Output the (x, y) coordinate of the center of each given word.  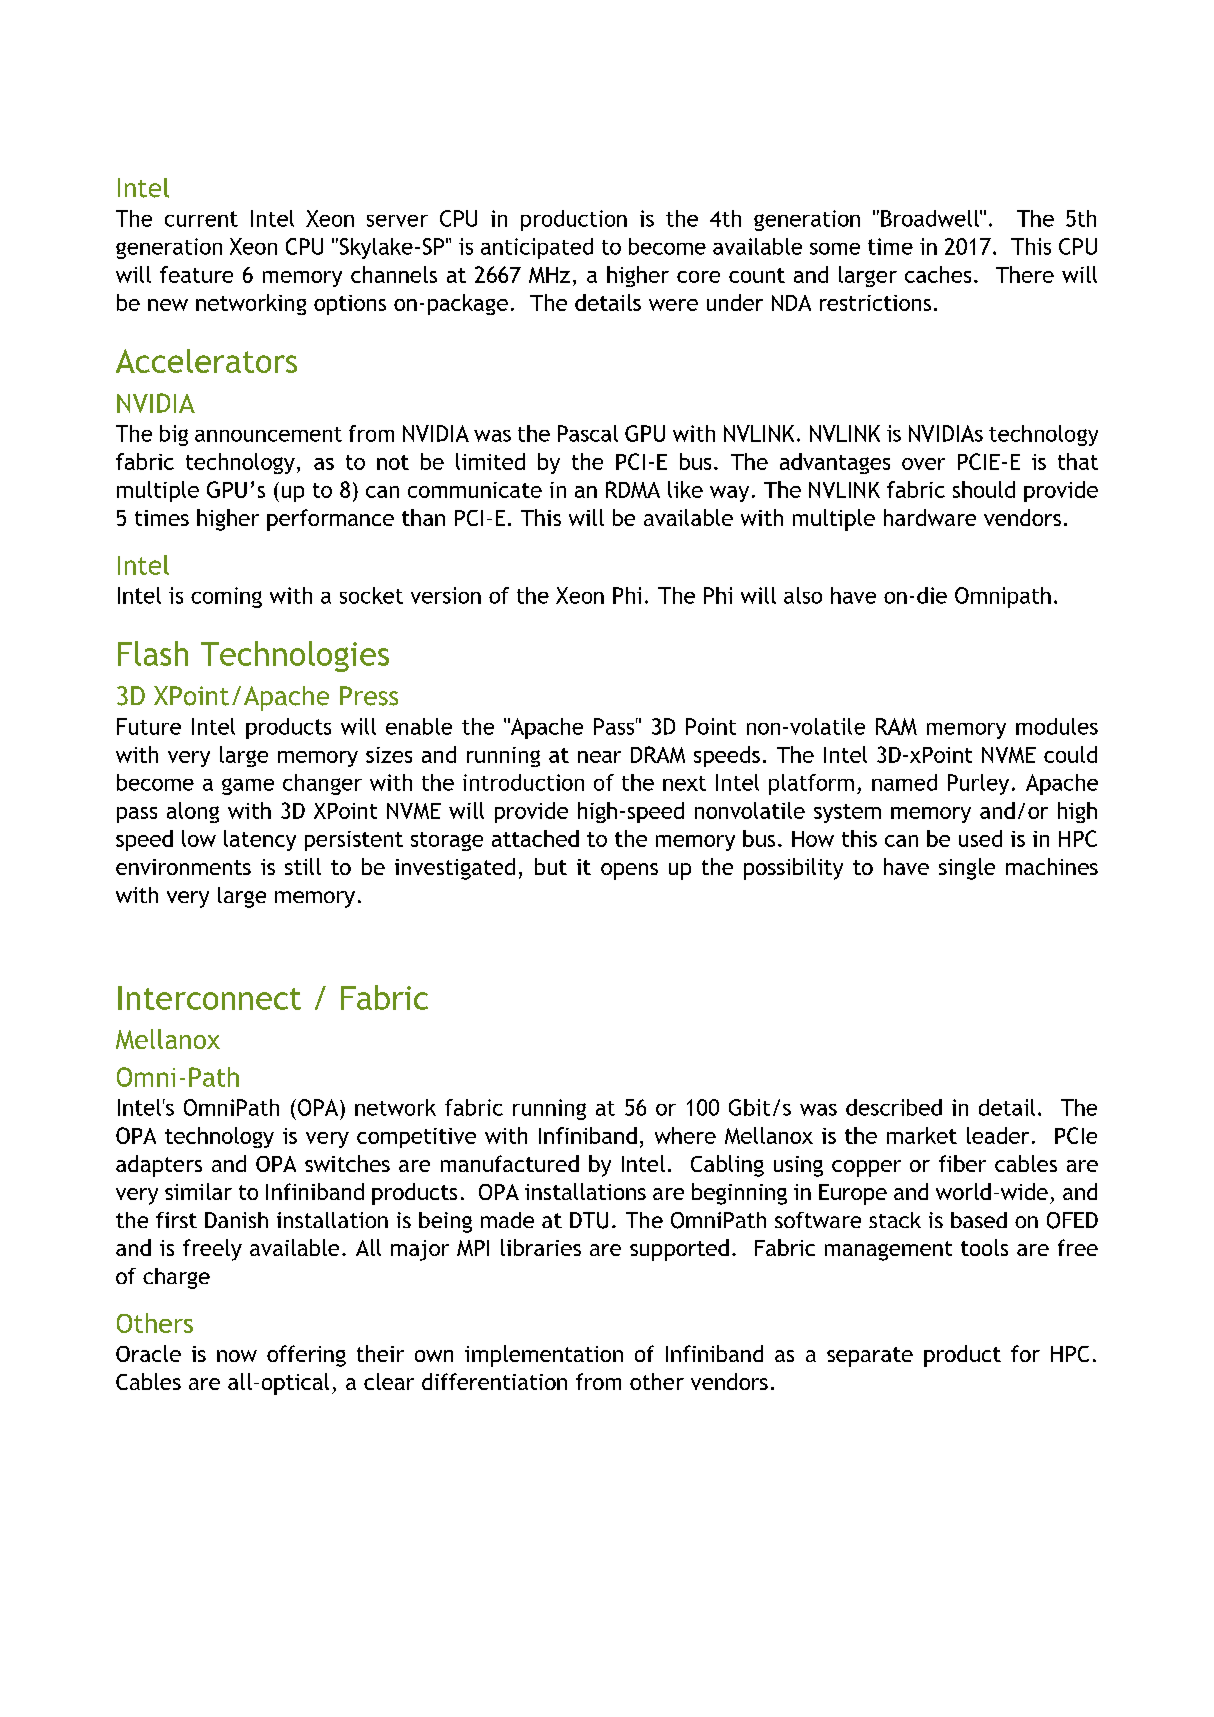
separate (870, 1357)
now (237, 1356)
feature (196, 274)
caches (938, 274)
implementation (544, 1356)
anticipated (537, 248)
